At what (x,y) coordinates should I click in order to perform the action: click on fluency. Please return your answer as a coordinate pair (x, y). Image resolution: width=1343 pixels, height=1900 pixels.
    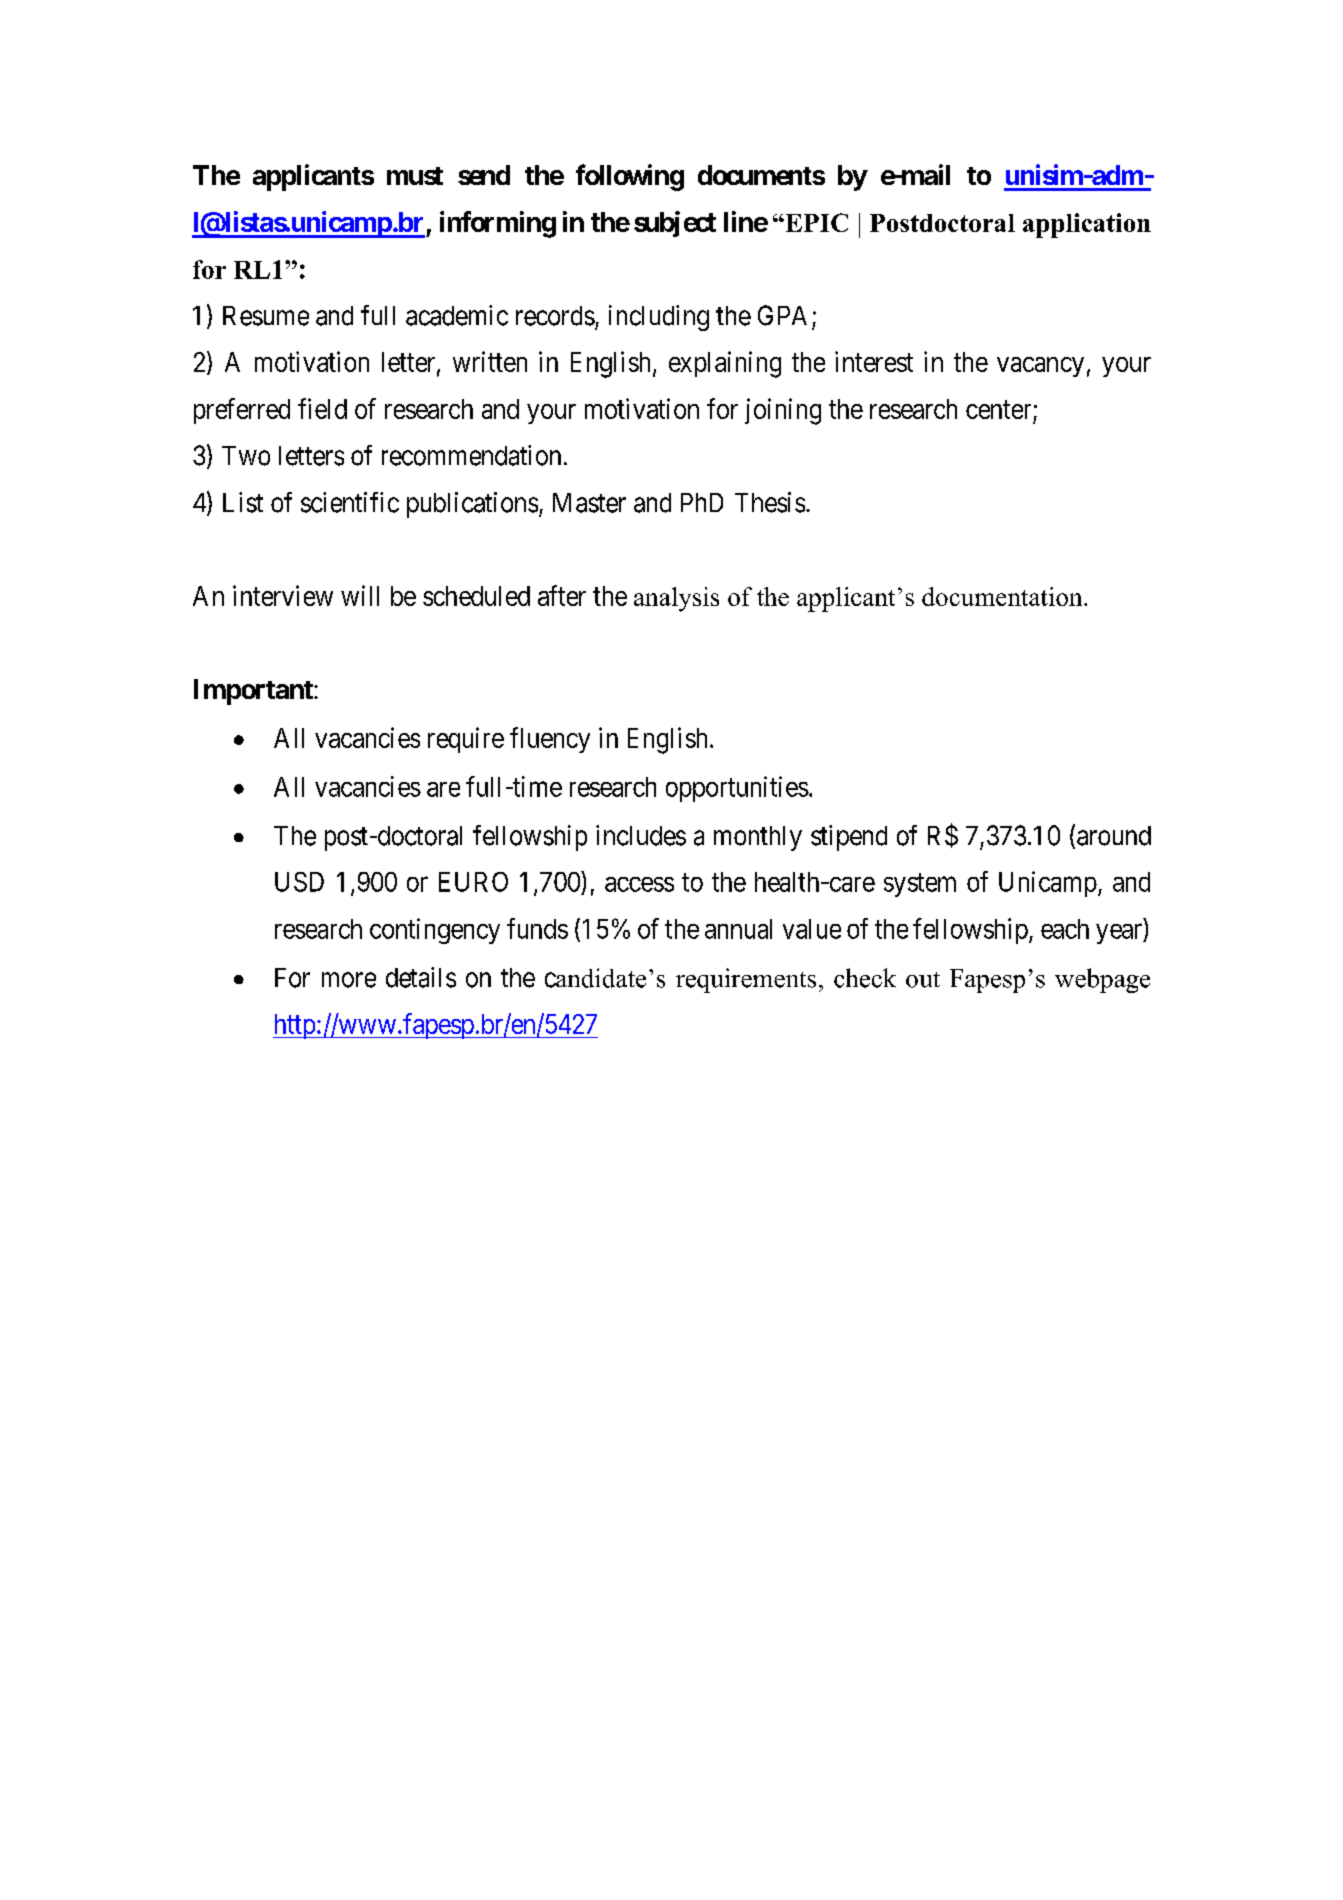
    Looking at the image, I should click on (550, 740).
